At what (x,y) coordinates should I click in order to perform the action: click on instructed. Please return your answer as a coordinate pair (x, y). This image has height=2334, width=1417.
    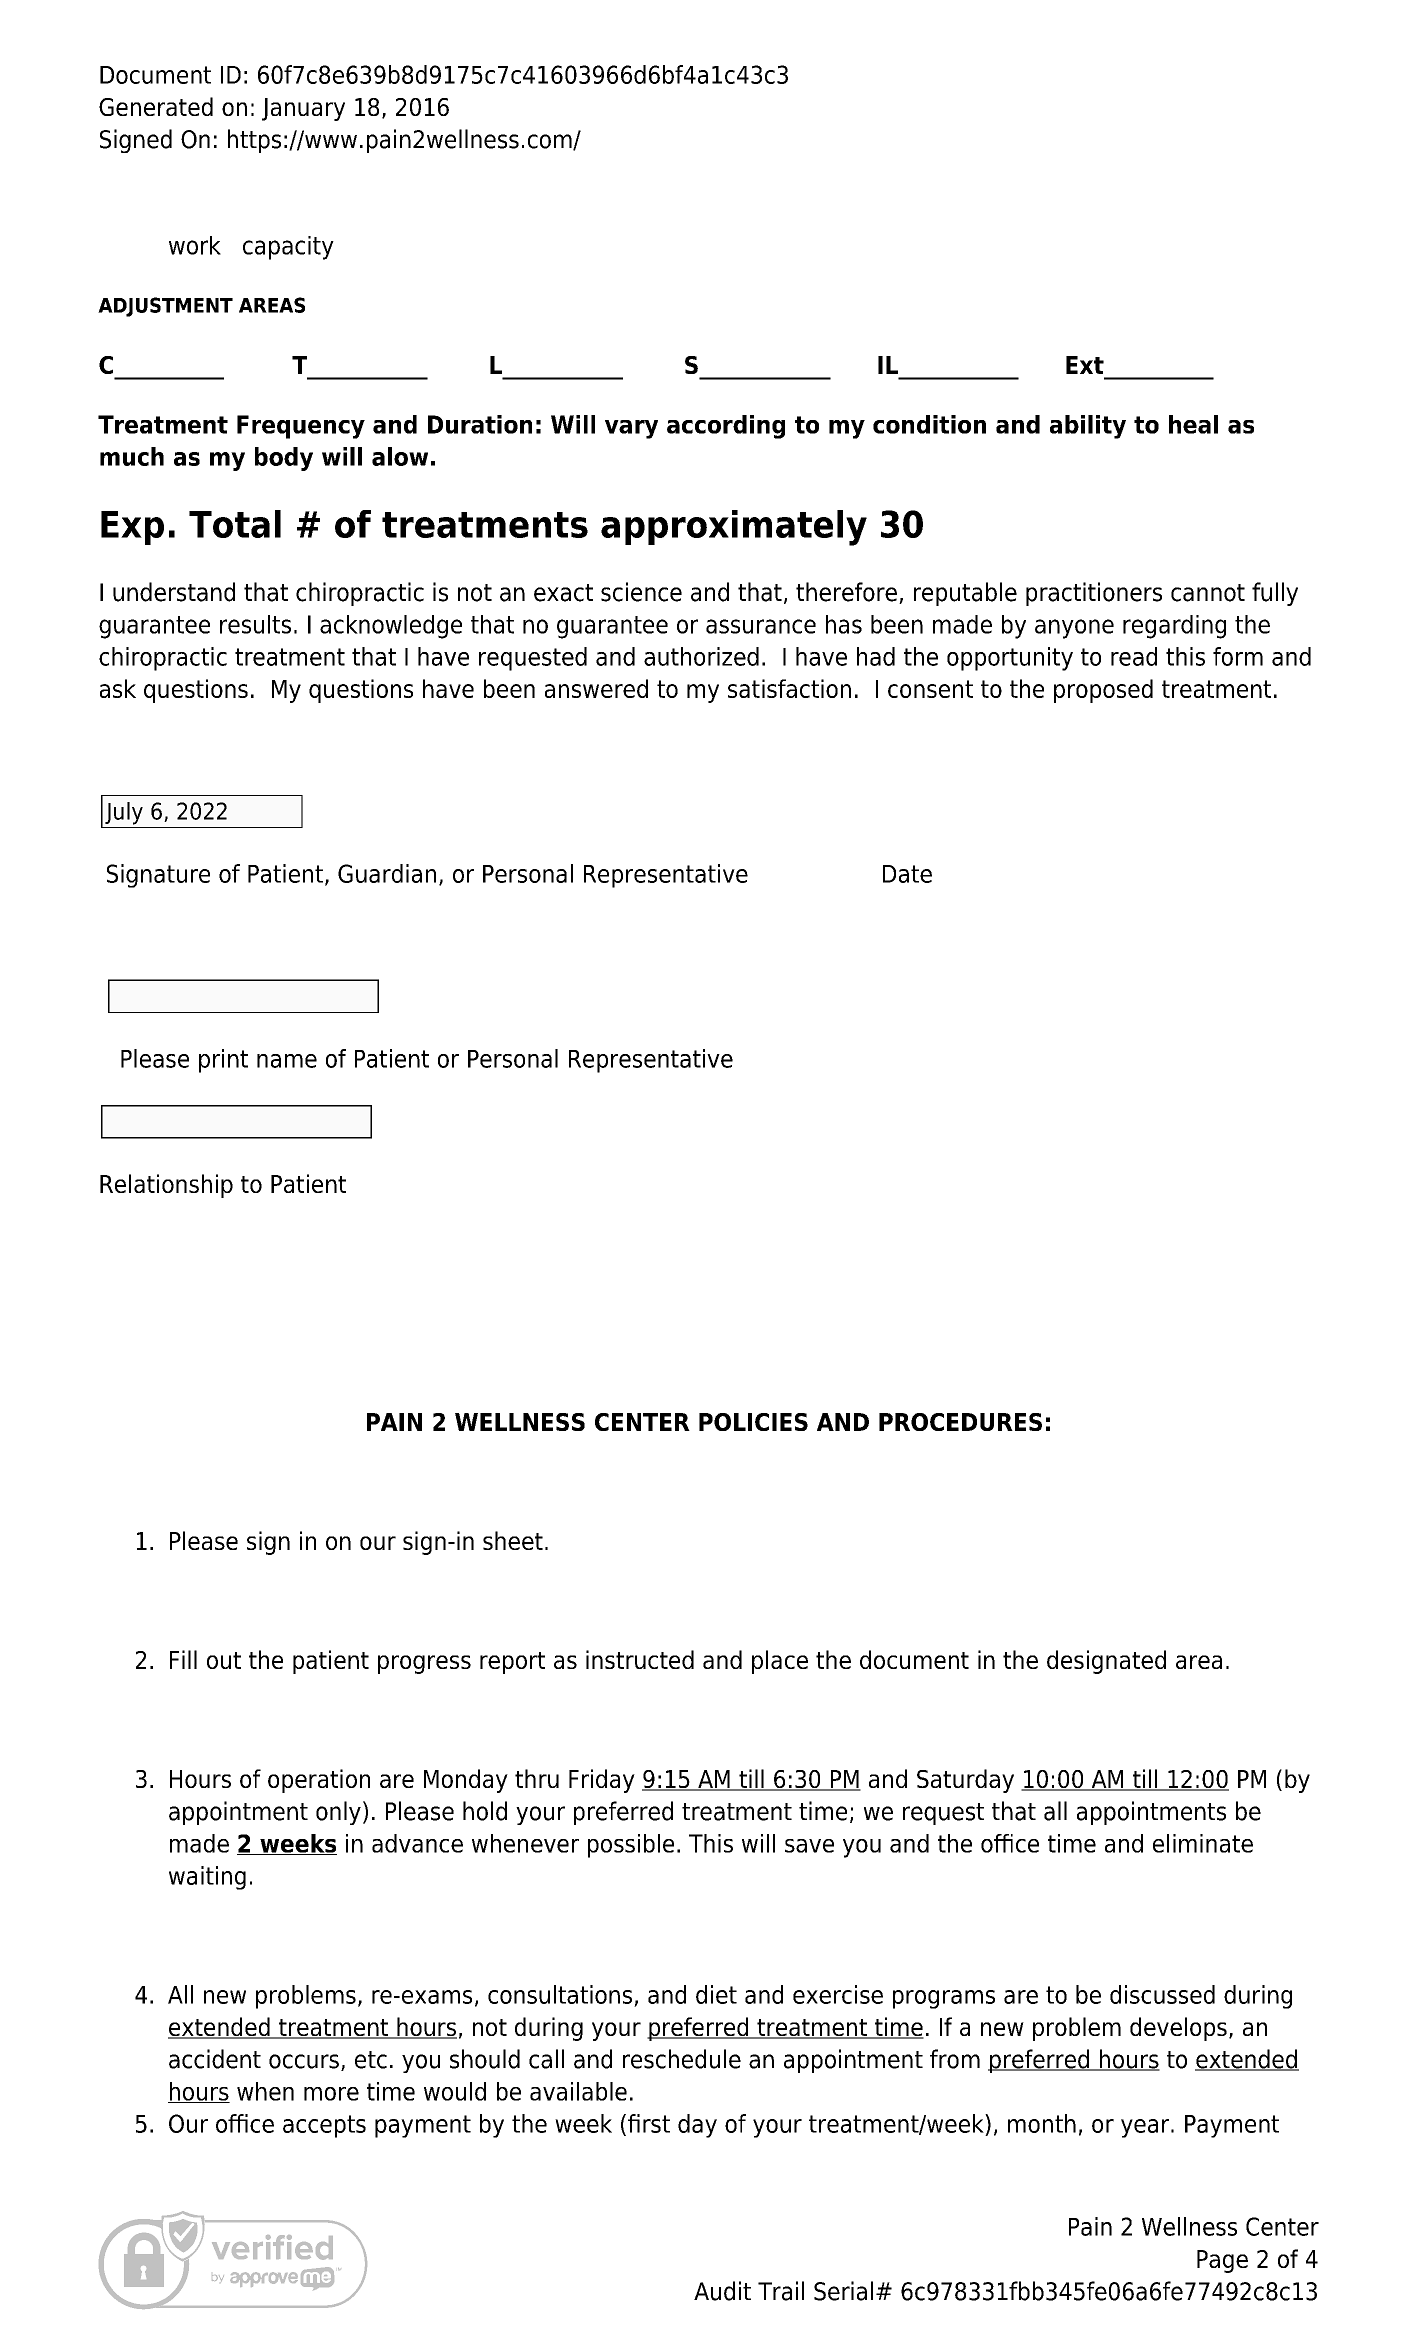
    Looking at the image, I should click on (640, 1659).
